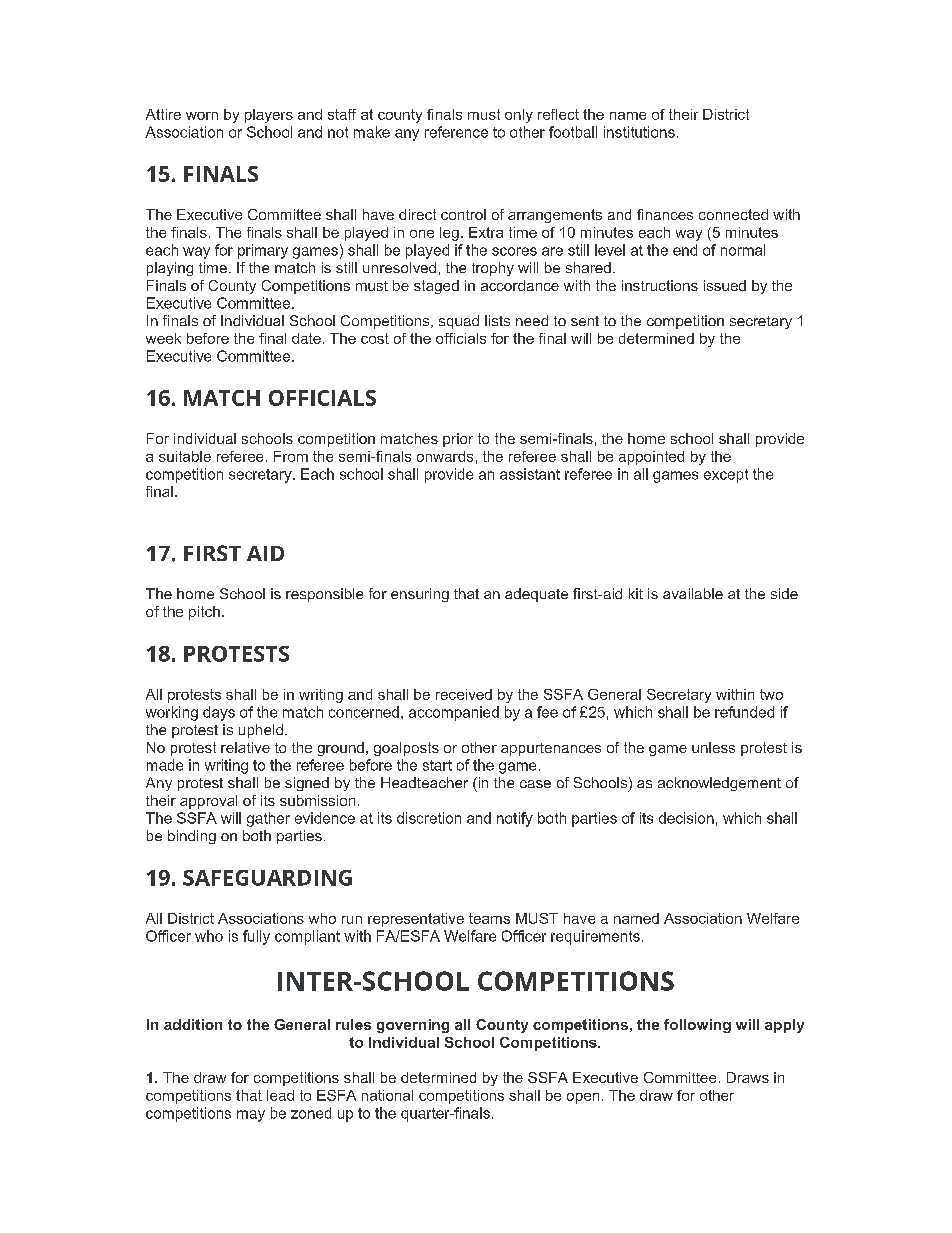 The height and width of the image is (1233, 952). What do you see at coordinates (697, 1026) in the image?
I see `following` at bounding box center [697, 1026].
